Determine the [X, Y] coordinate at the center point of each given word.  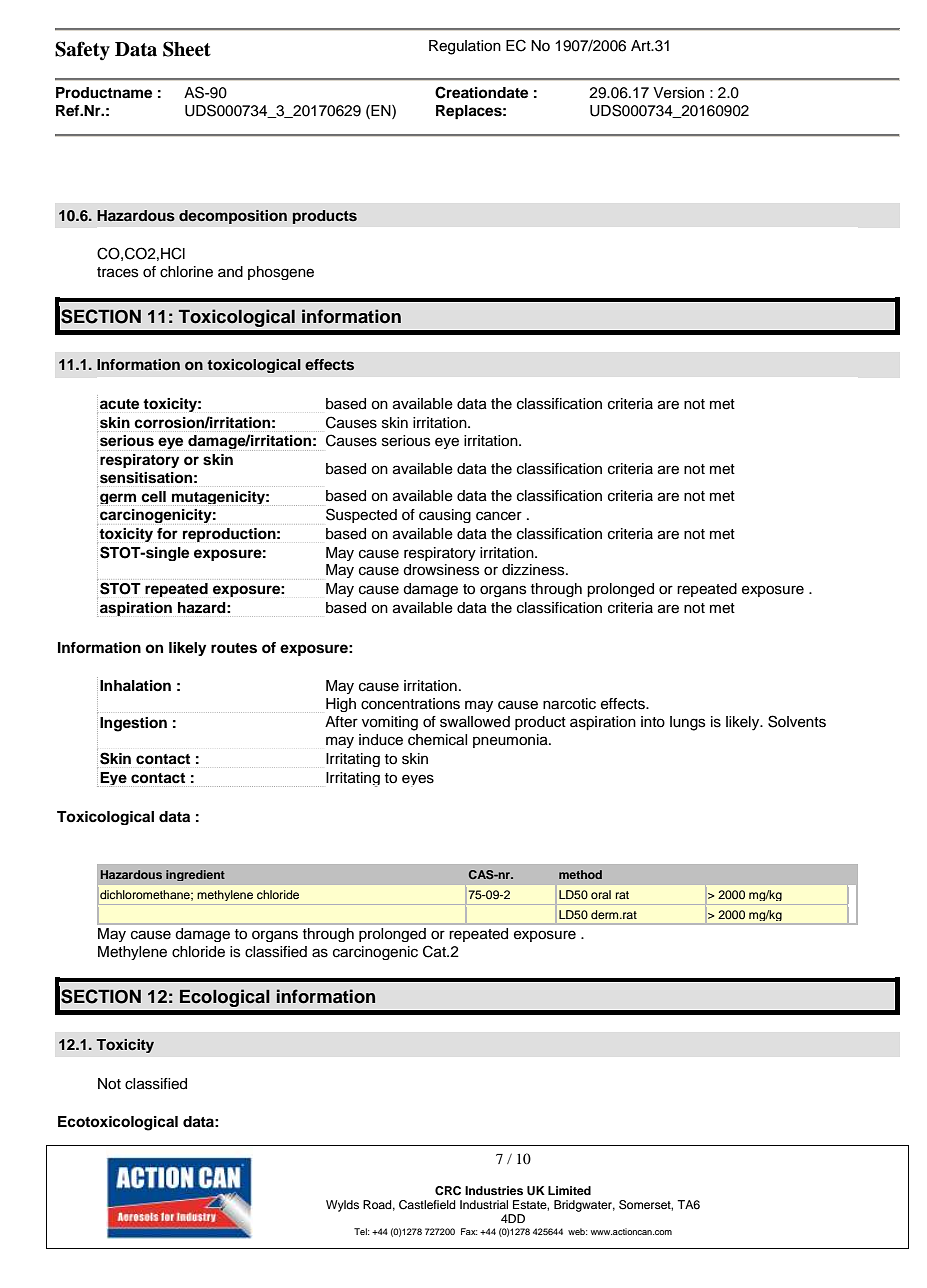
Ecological [225, 998]
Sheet [187, 49]
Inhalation [135, 686]
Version [678, 93]
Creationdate [481, 92]
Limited [569, 1190]
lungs [687, 723]
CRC [448, 1191]
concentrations [410, 704]
